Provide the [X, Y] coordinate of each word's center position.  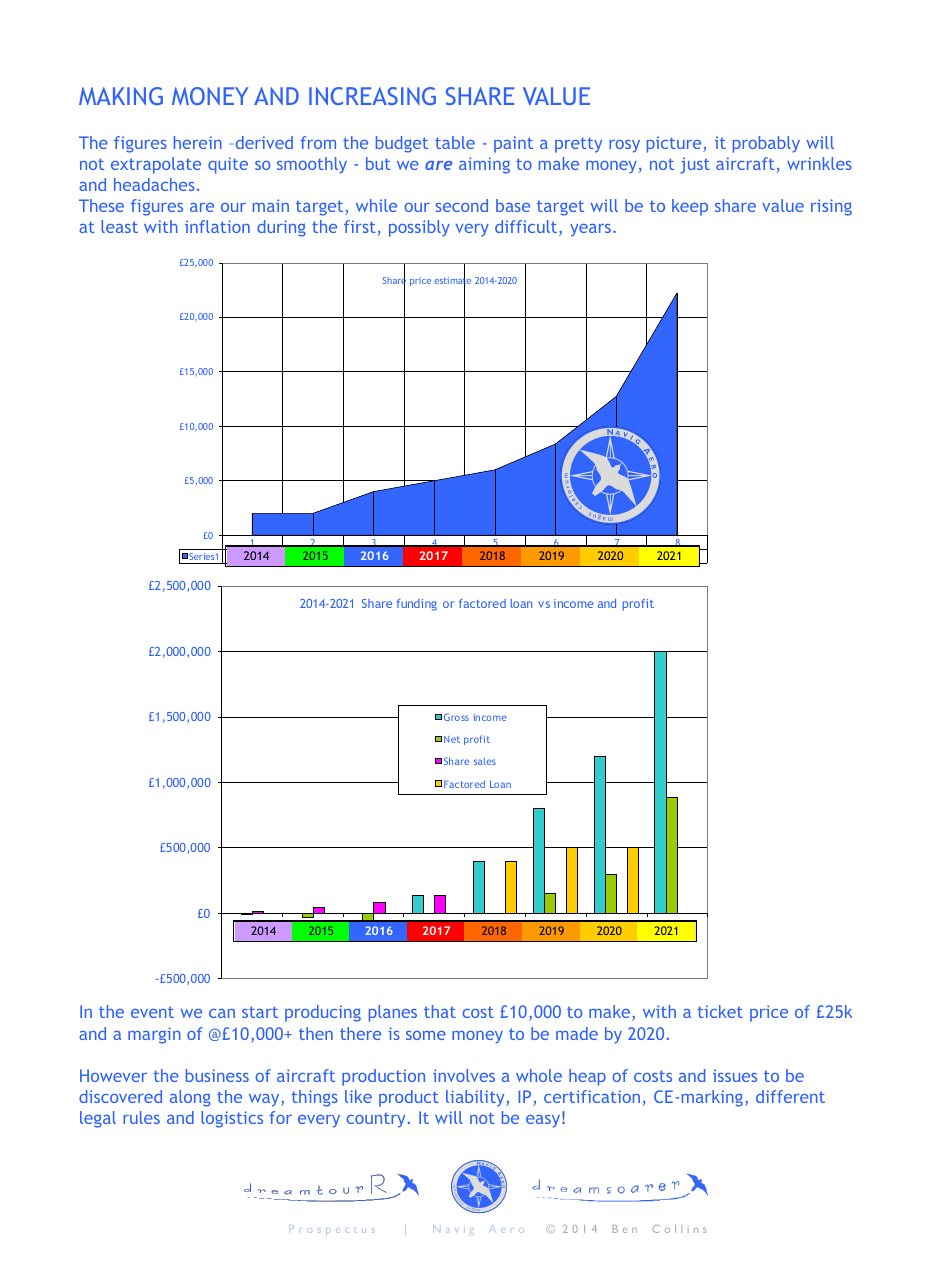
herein [198, 142]
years [590, 230]
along [190, 1098]
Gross [456, 717]
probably [766, 144]
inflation [217, 226]
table [455, 142]
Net [452, 739]
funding [417, 605]
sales [485, 761]
